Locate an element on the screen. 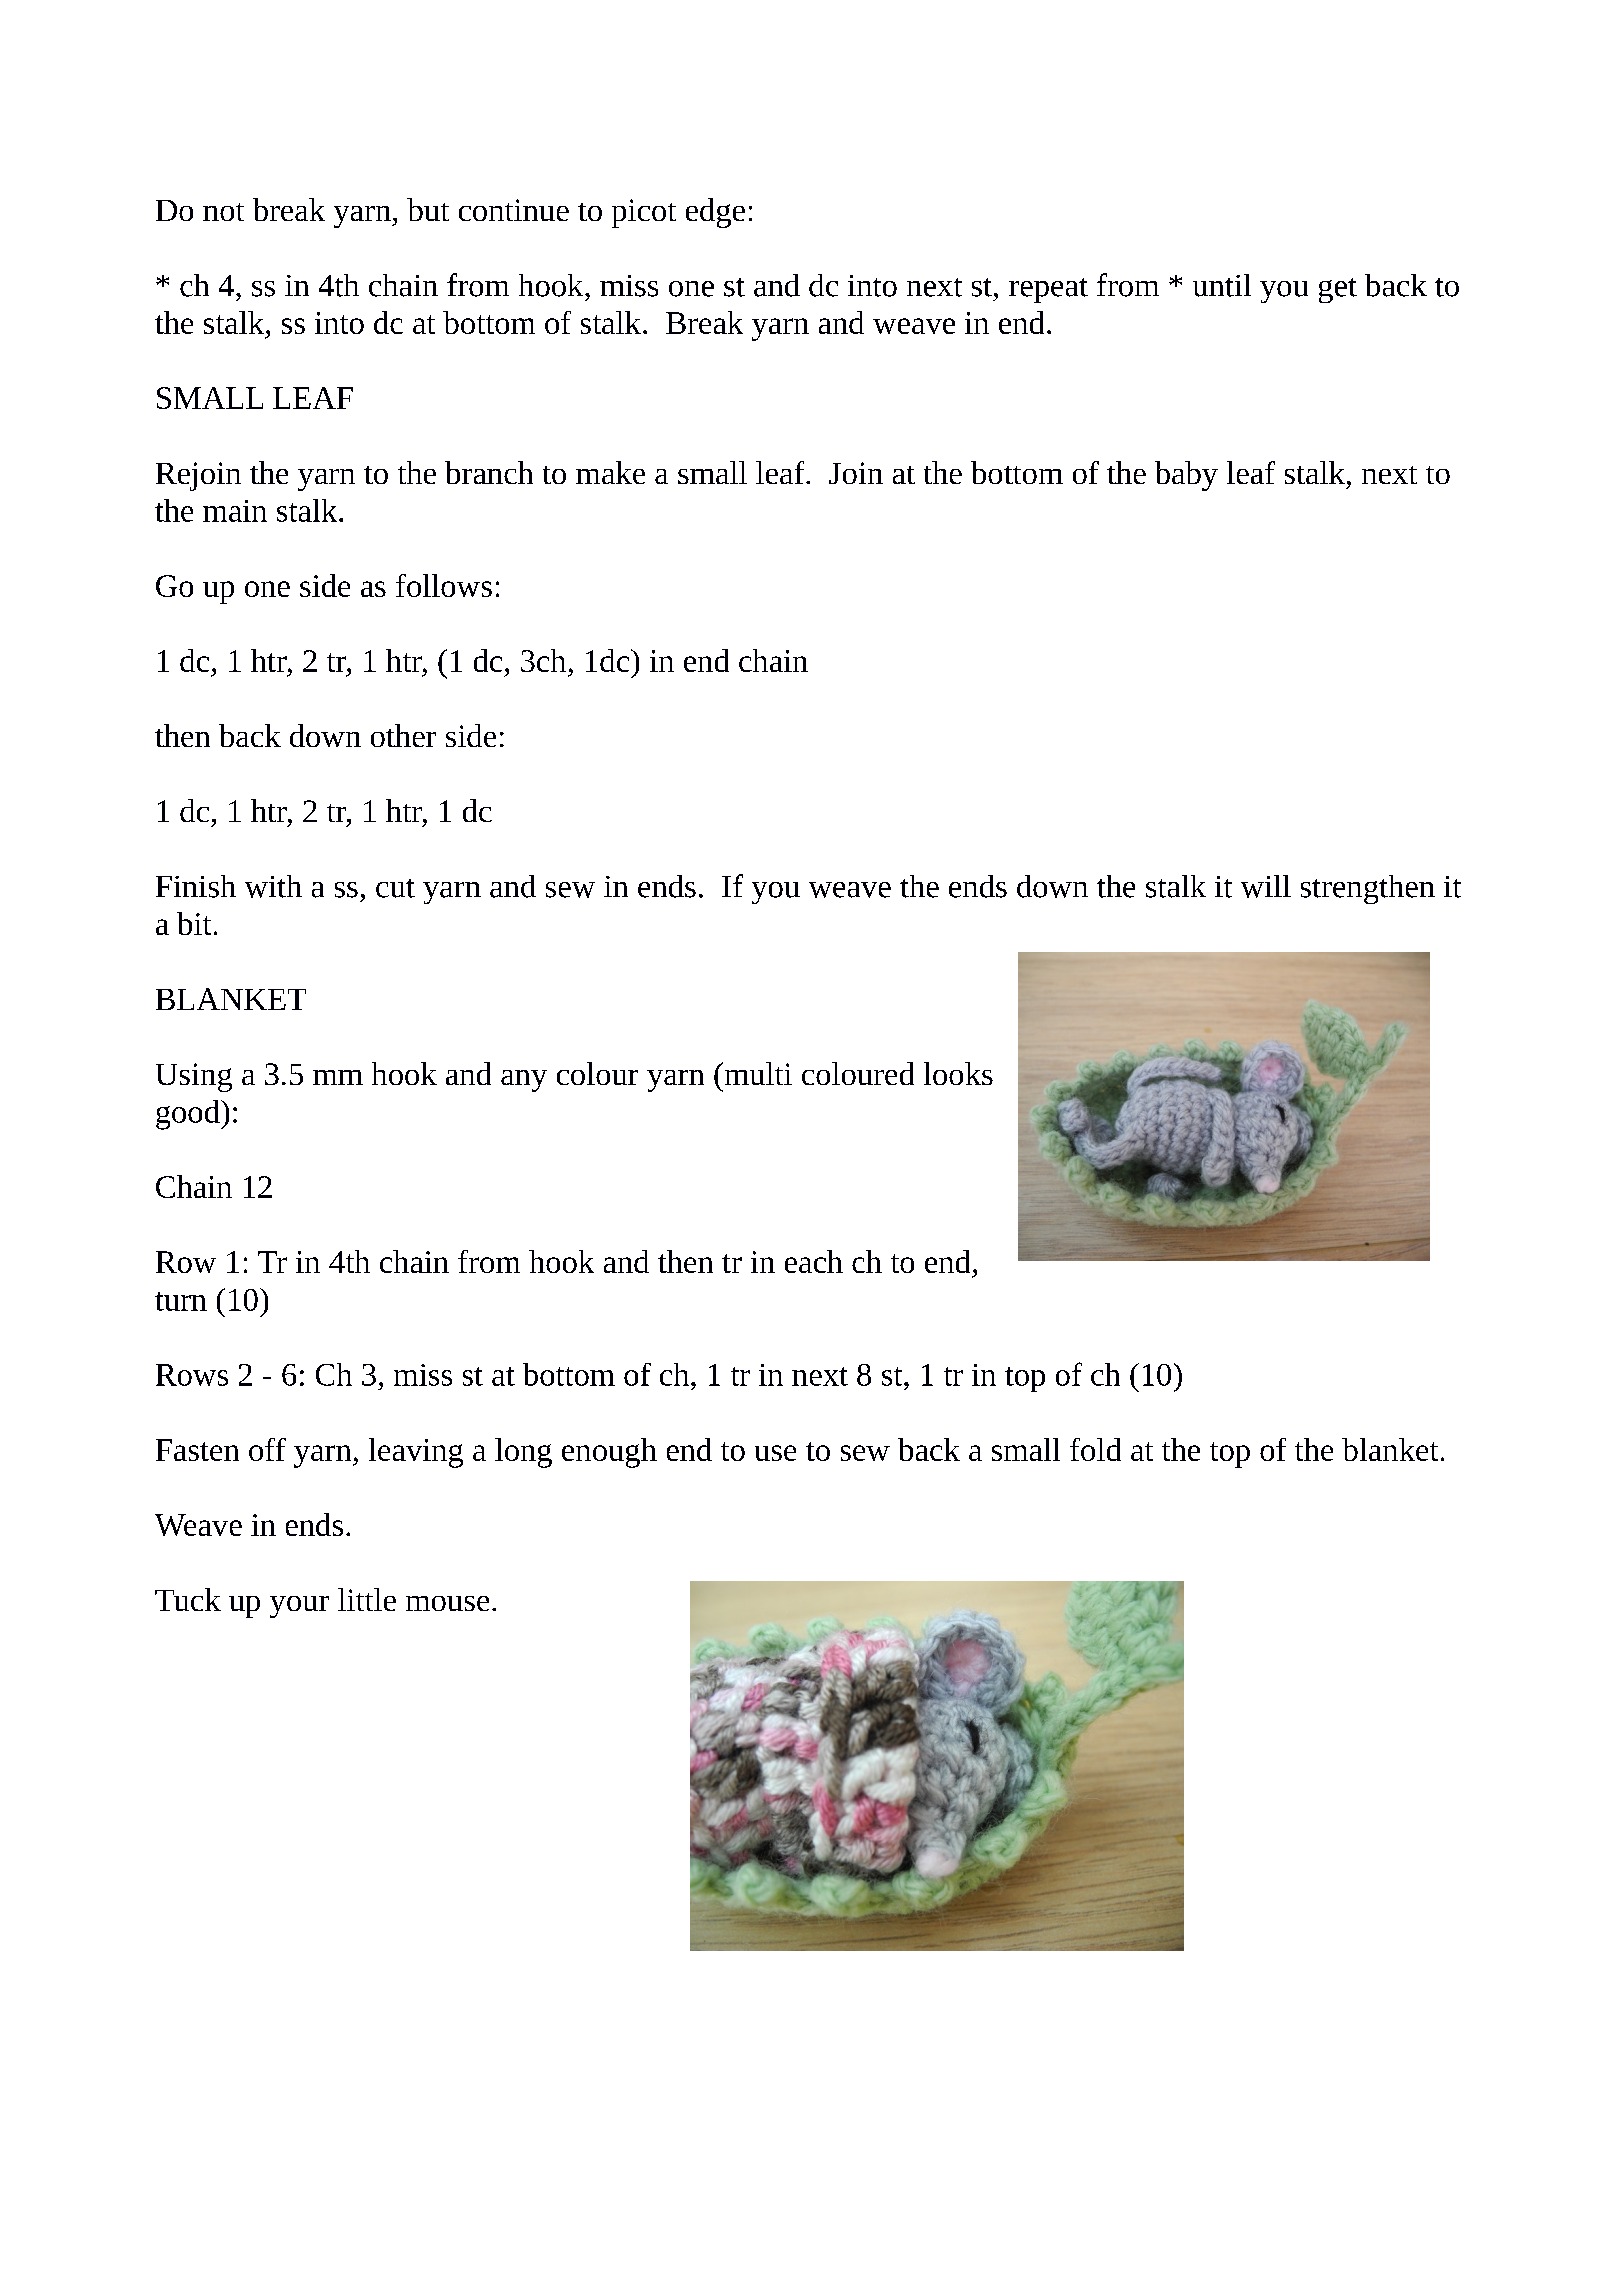 This screenshot has width=1620, height=2292. with is located at coordinates (273, 886).
